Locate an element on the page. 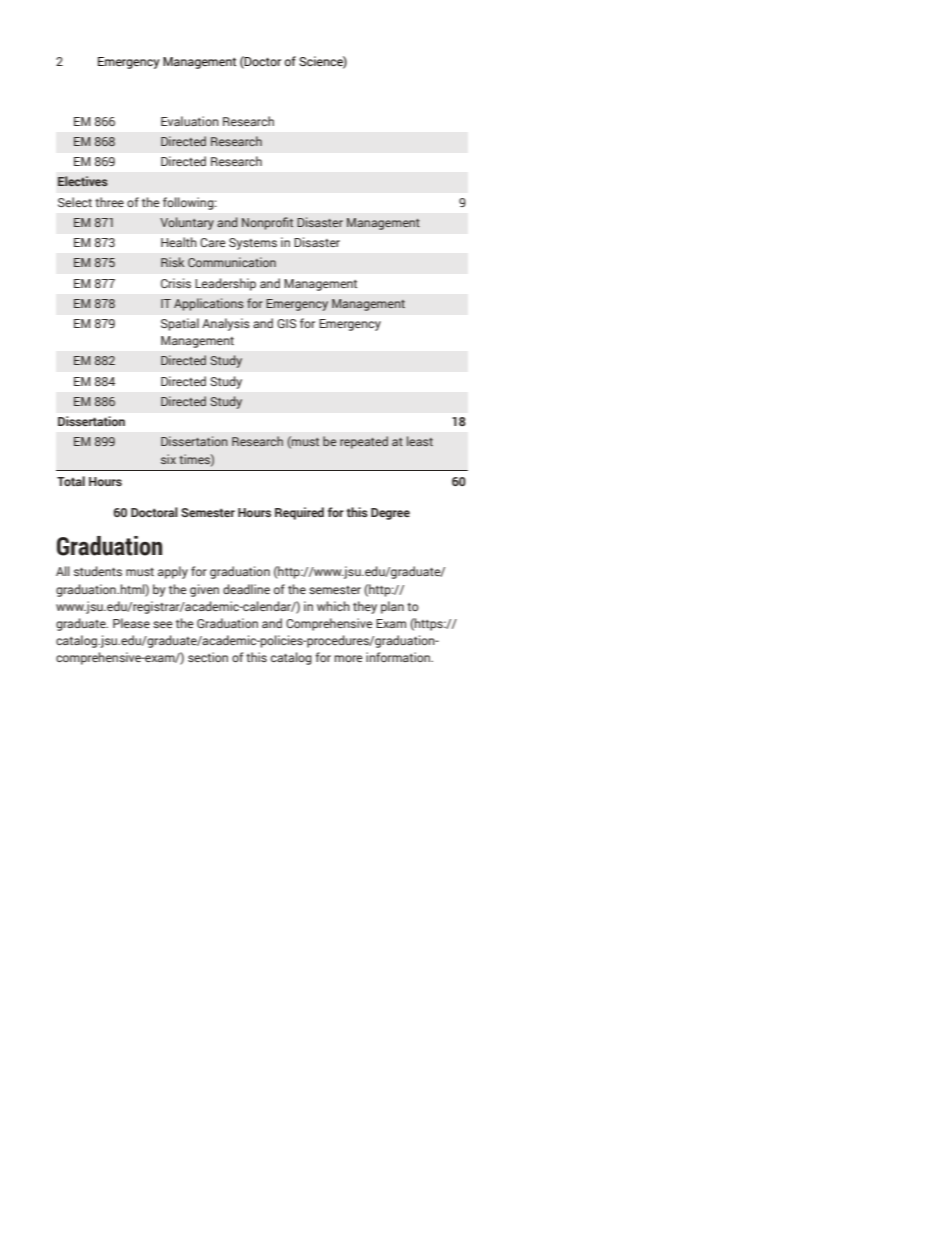 This page has height=1233, width=952. deadline is located at coordinates (246, 589).
